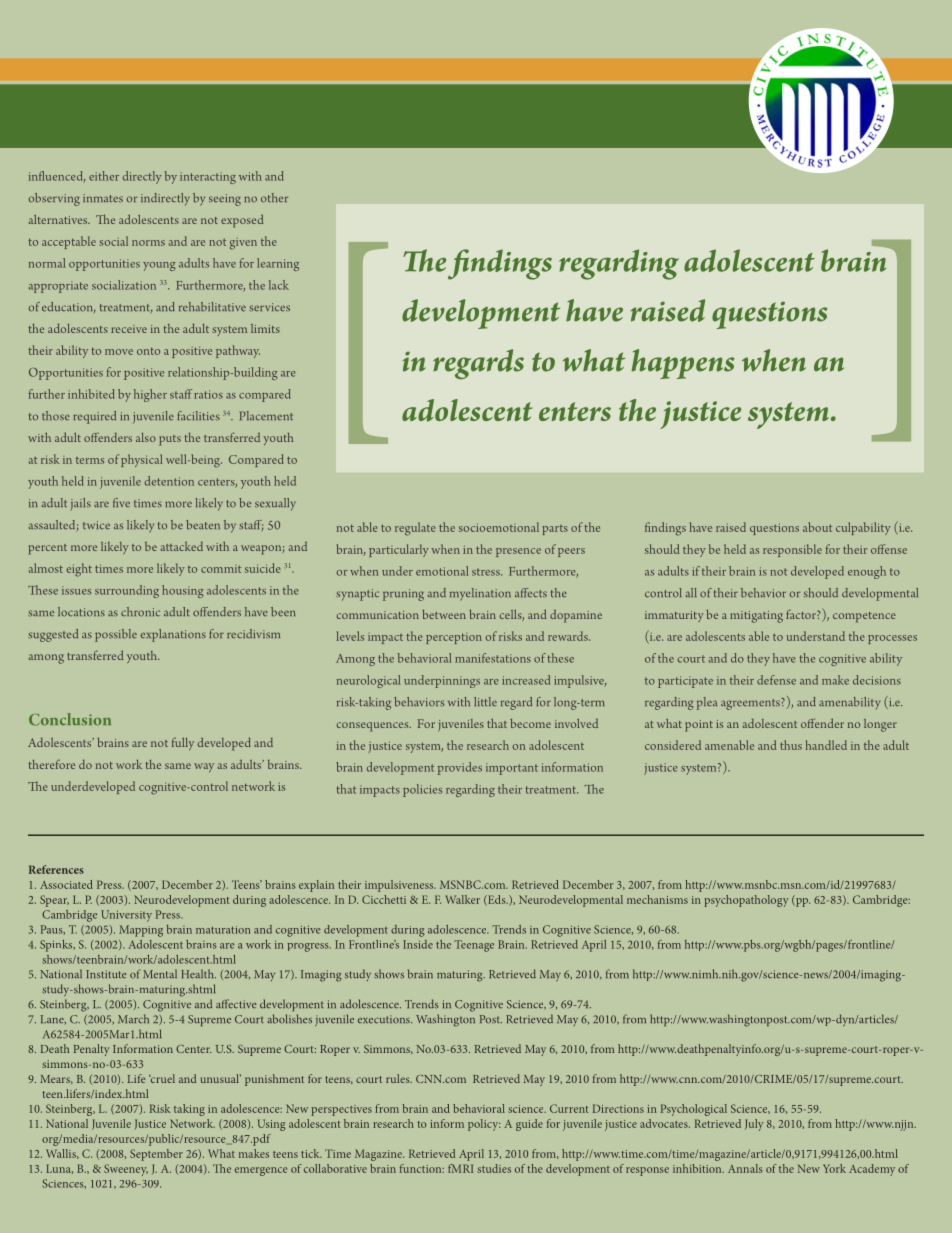 The image size is (952, 1233). What do you see at coordinates (792, 550) in the page?
I see `responsible` at bounding box center [792, 550].
